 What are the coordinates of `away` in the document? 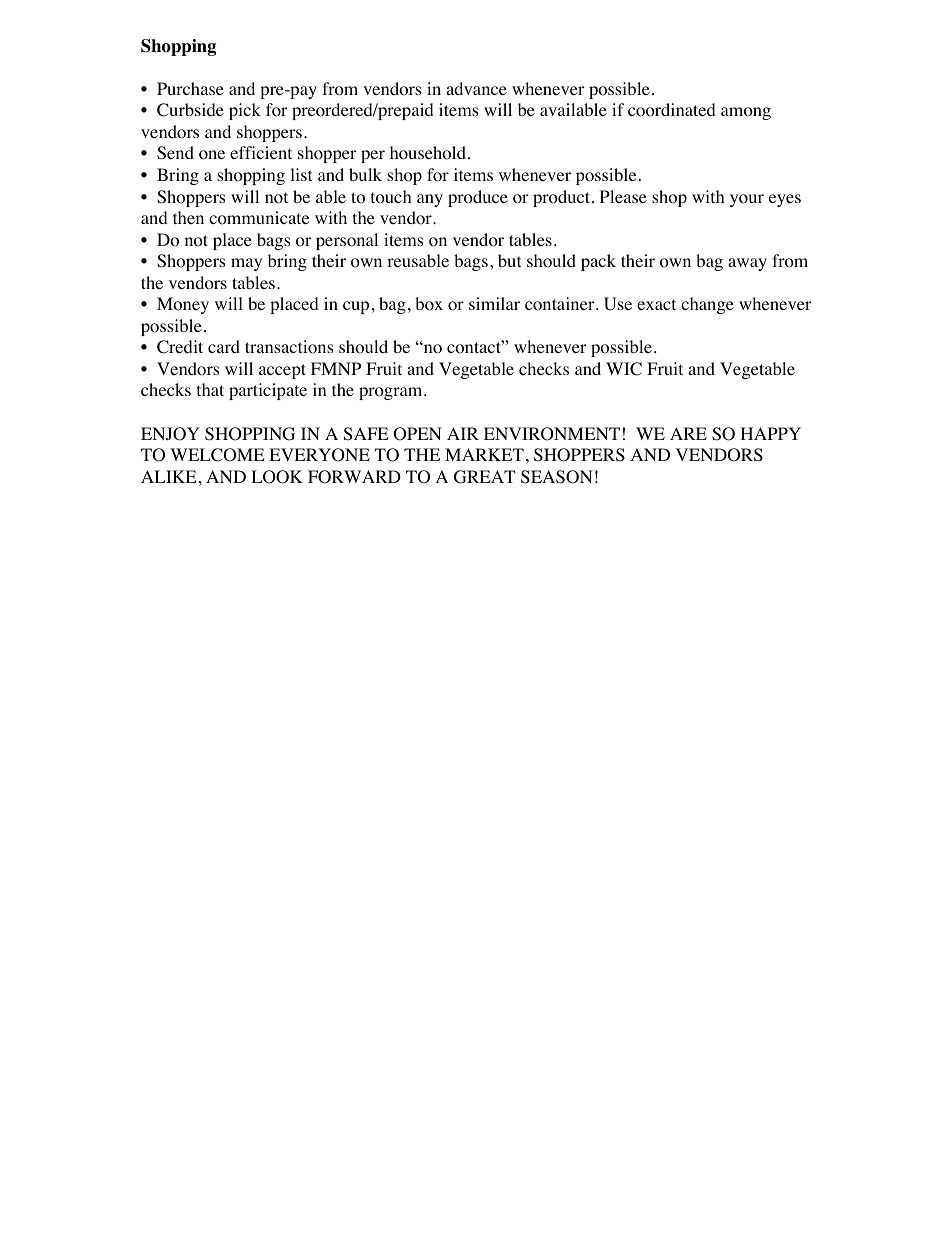 It's located at (747, 264).
